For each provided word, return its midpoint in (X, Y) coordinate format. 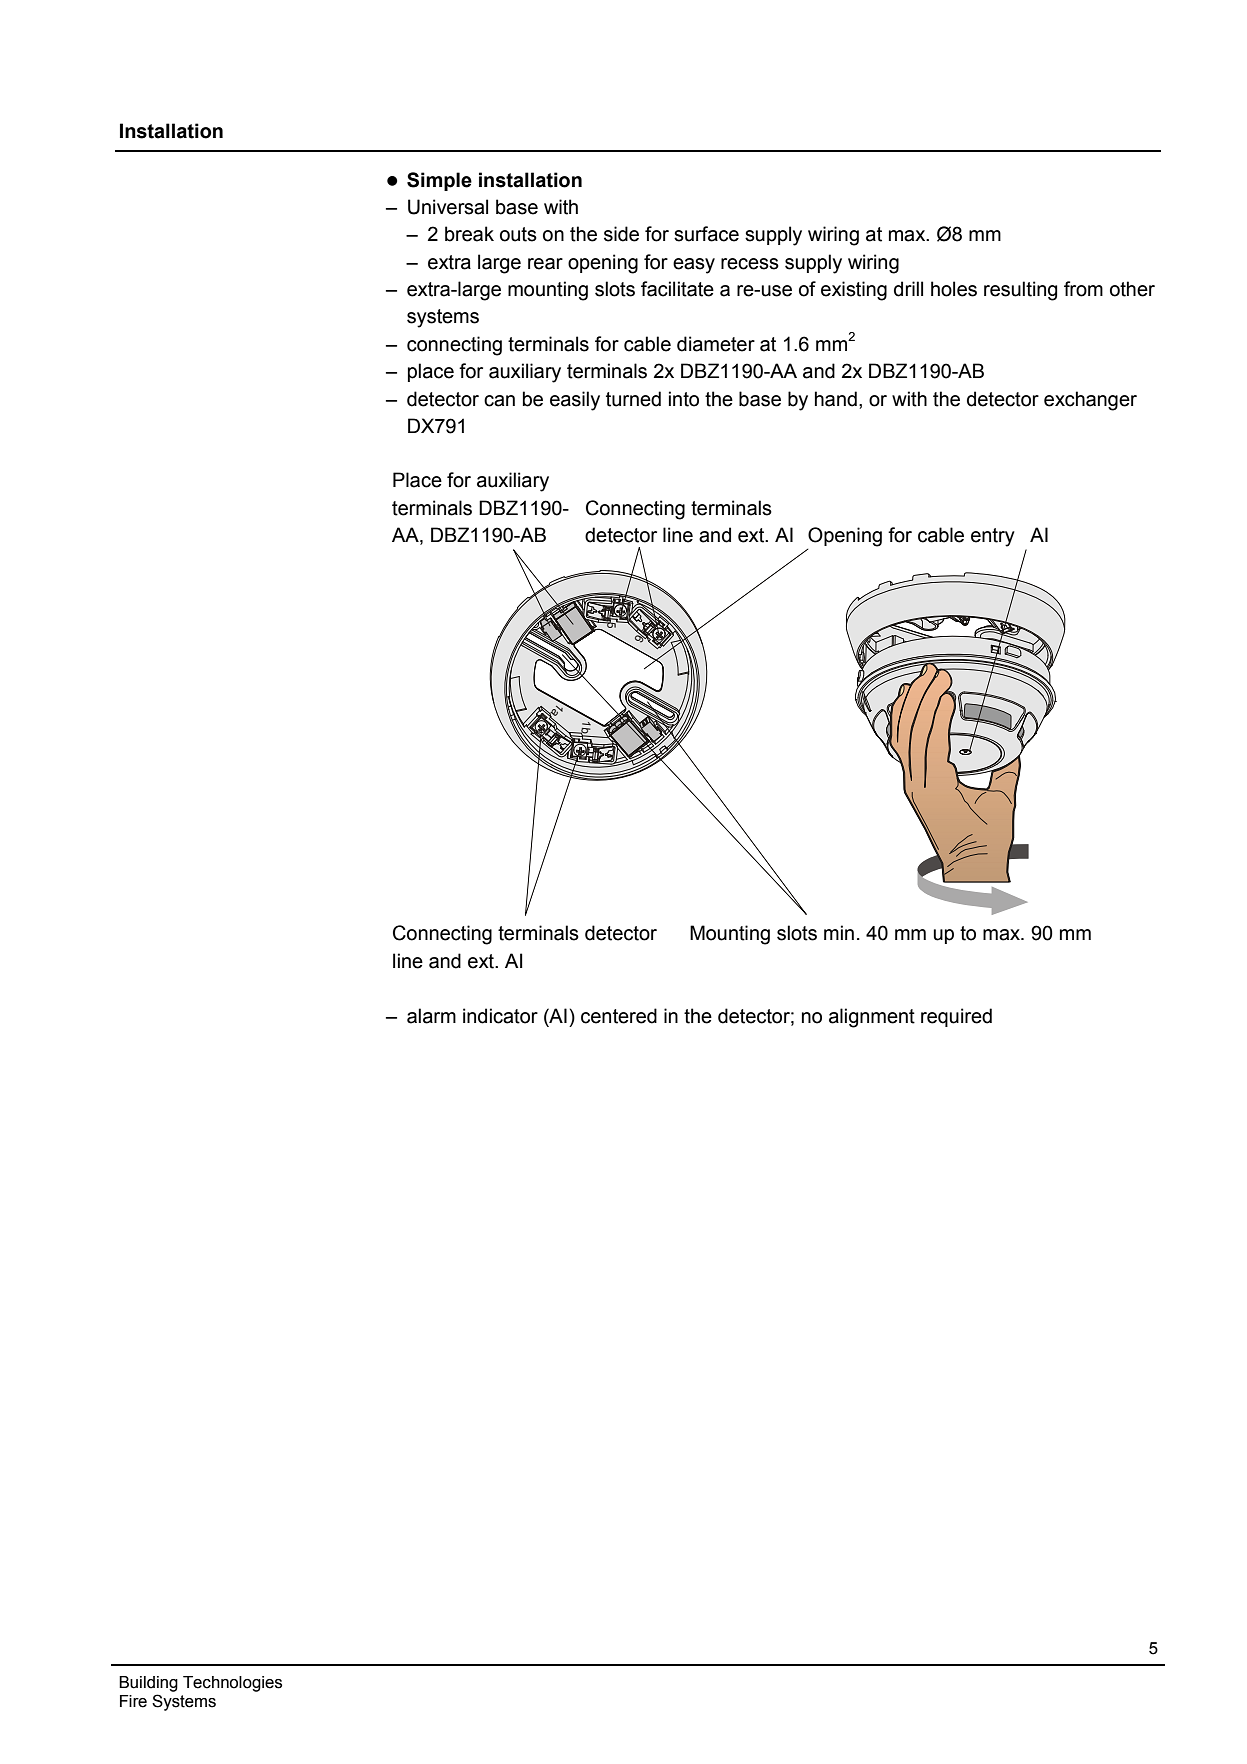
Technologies (232, 1684)
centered (619, 1016)
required (956, 1017)
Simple (439, 181)
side (621, 234)
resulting (1020, 291)
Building (148, 1684)
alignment (872, 1018)
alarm (431, 1016)
